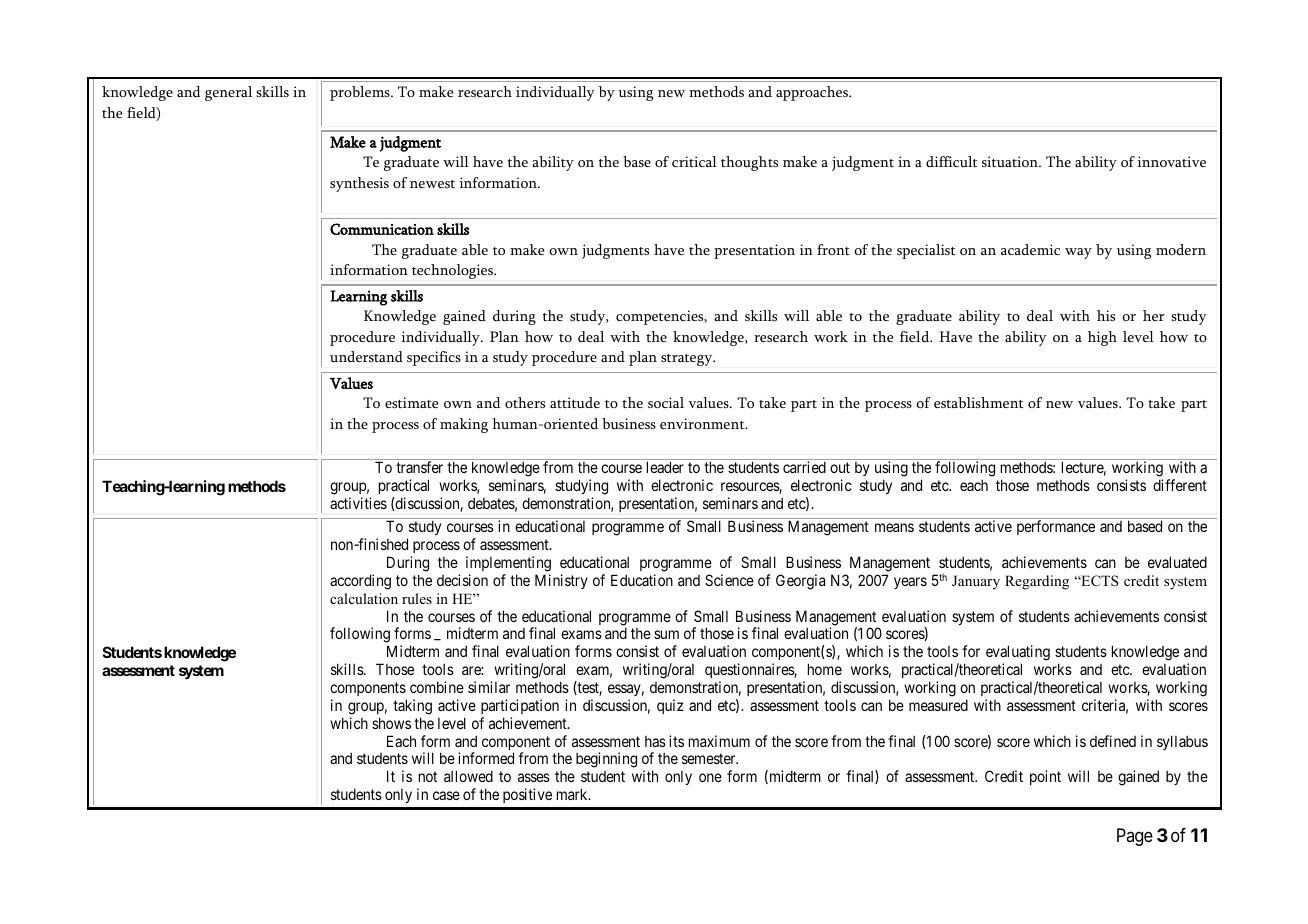 The image size is (1308, 924). I want to click on problems, so click(361, 93).
